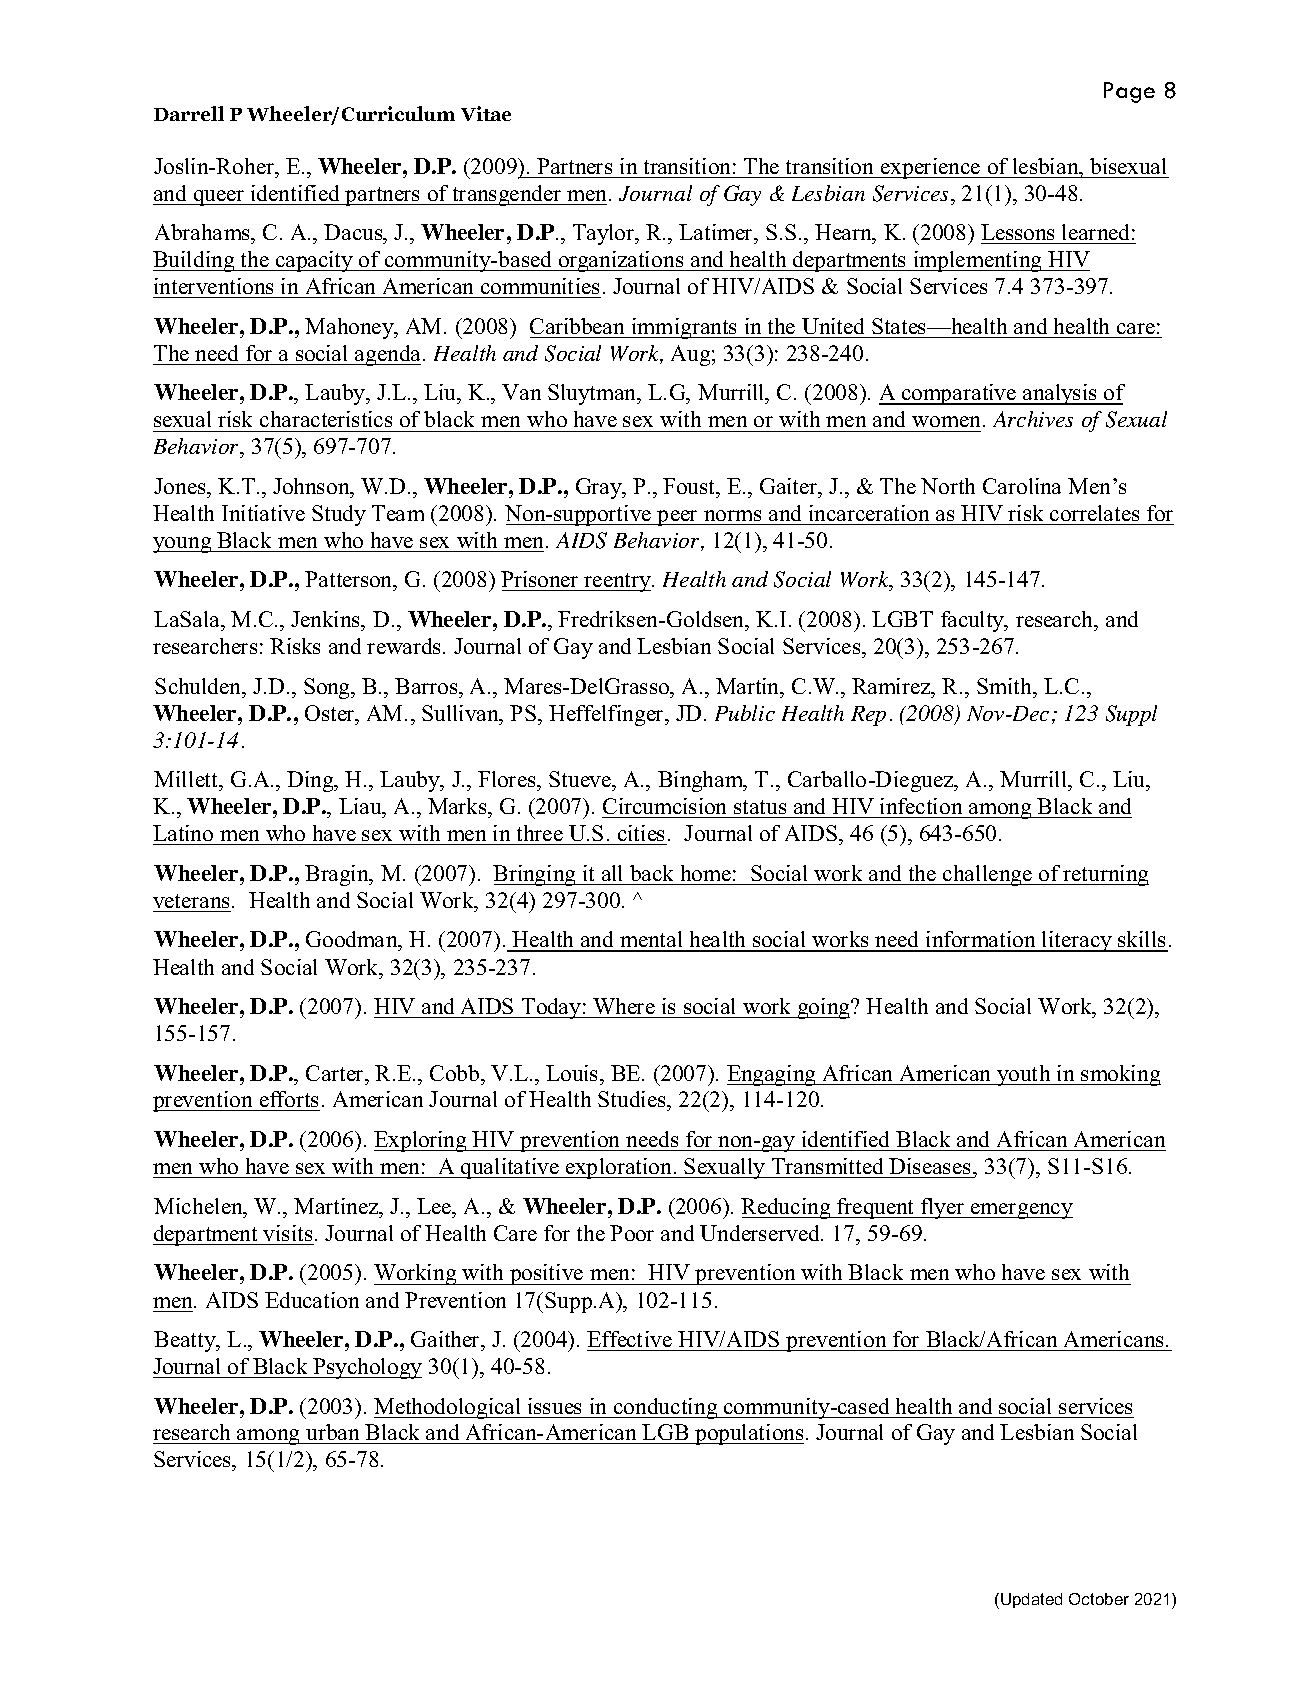 This image has height=1685, width=1302. What do you see at coordinates (717, 232) in the image?
I see `Latimer` at bounding box center [717, 232].
